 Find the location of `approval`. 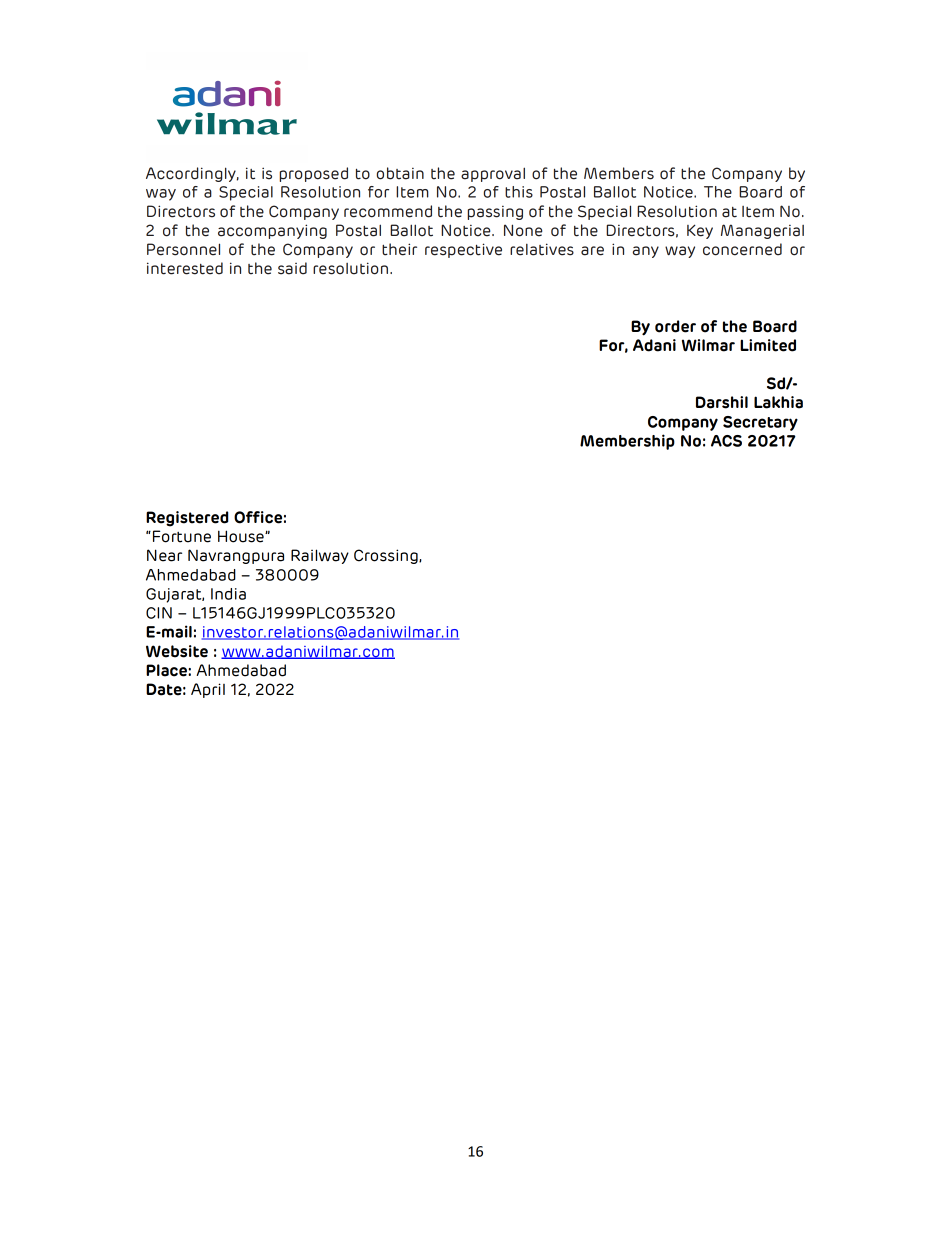

approval is located at coordinates (493, 174).
